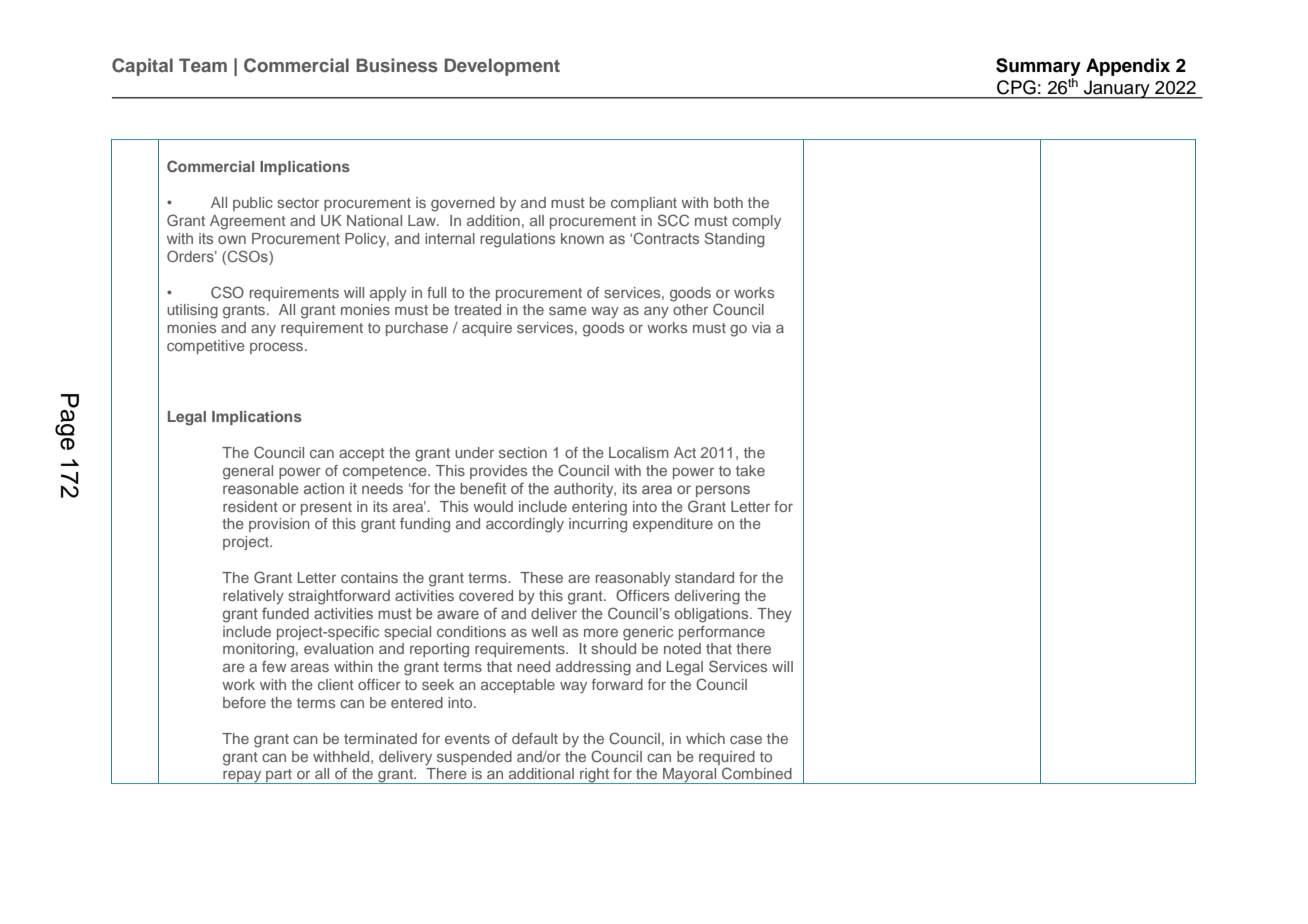 The height and width of the document is (924, 1308). Describe the element at coordinates (750, 470) in the document. I see `take` at that location.
